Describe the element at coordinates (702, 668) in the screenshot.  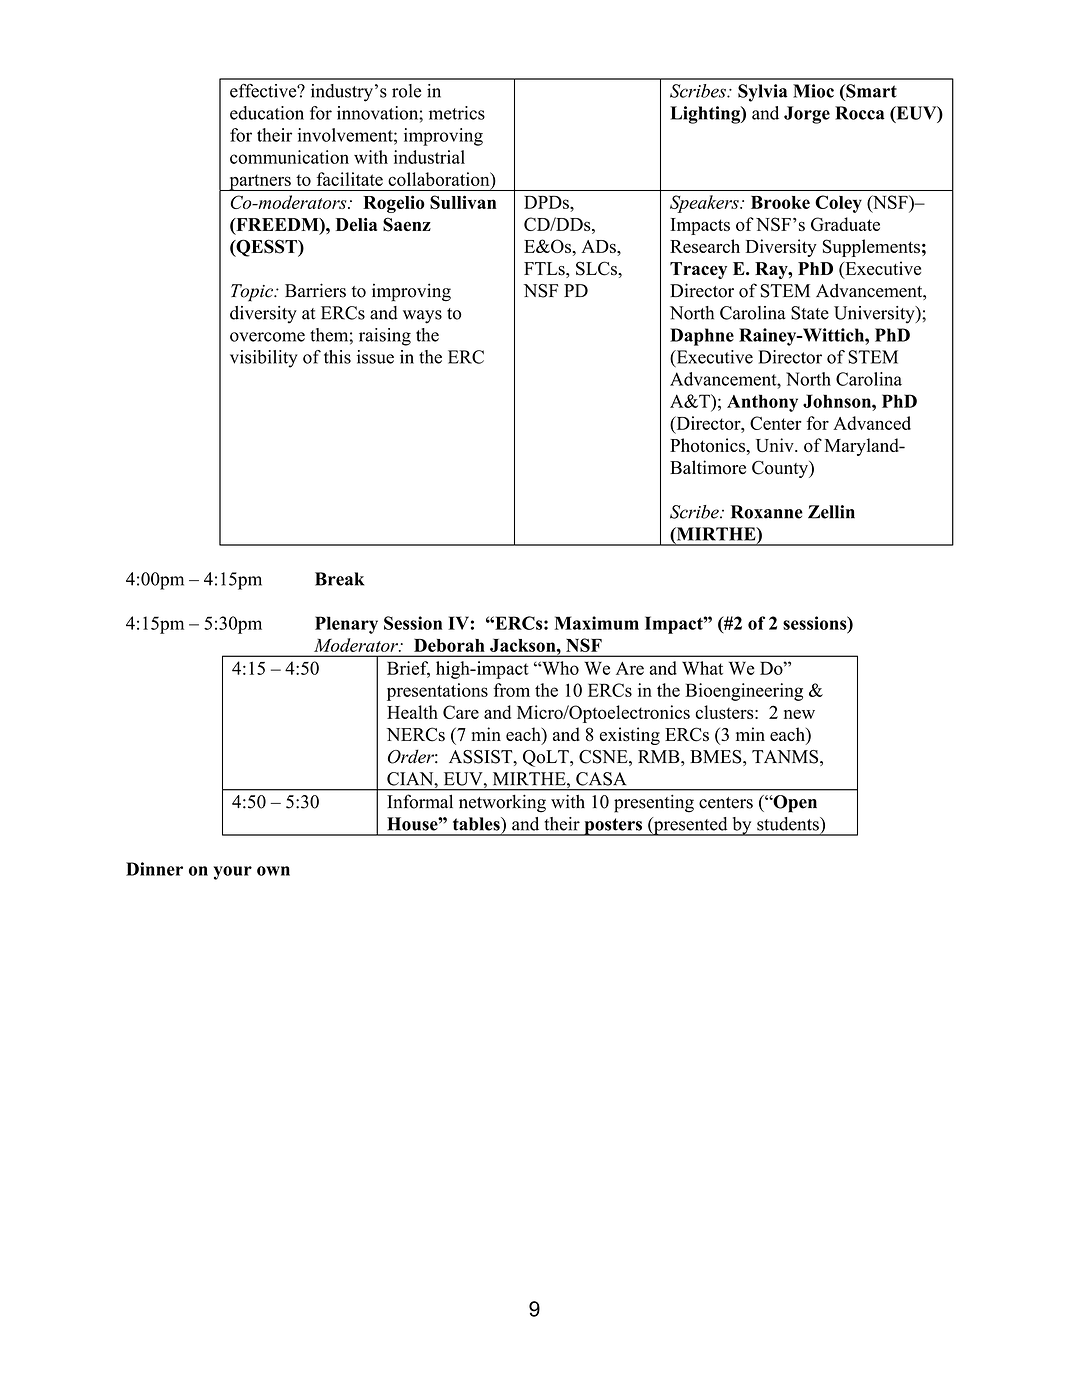
I see `What` at that location.
